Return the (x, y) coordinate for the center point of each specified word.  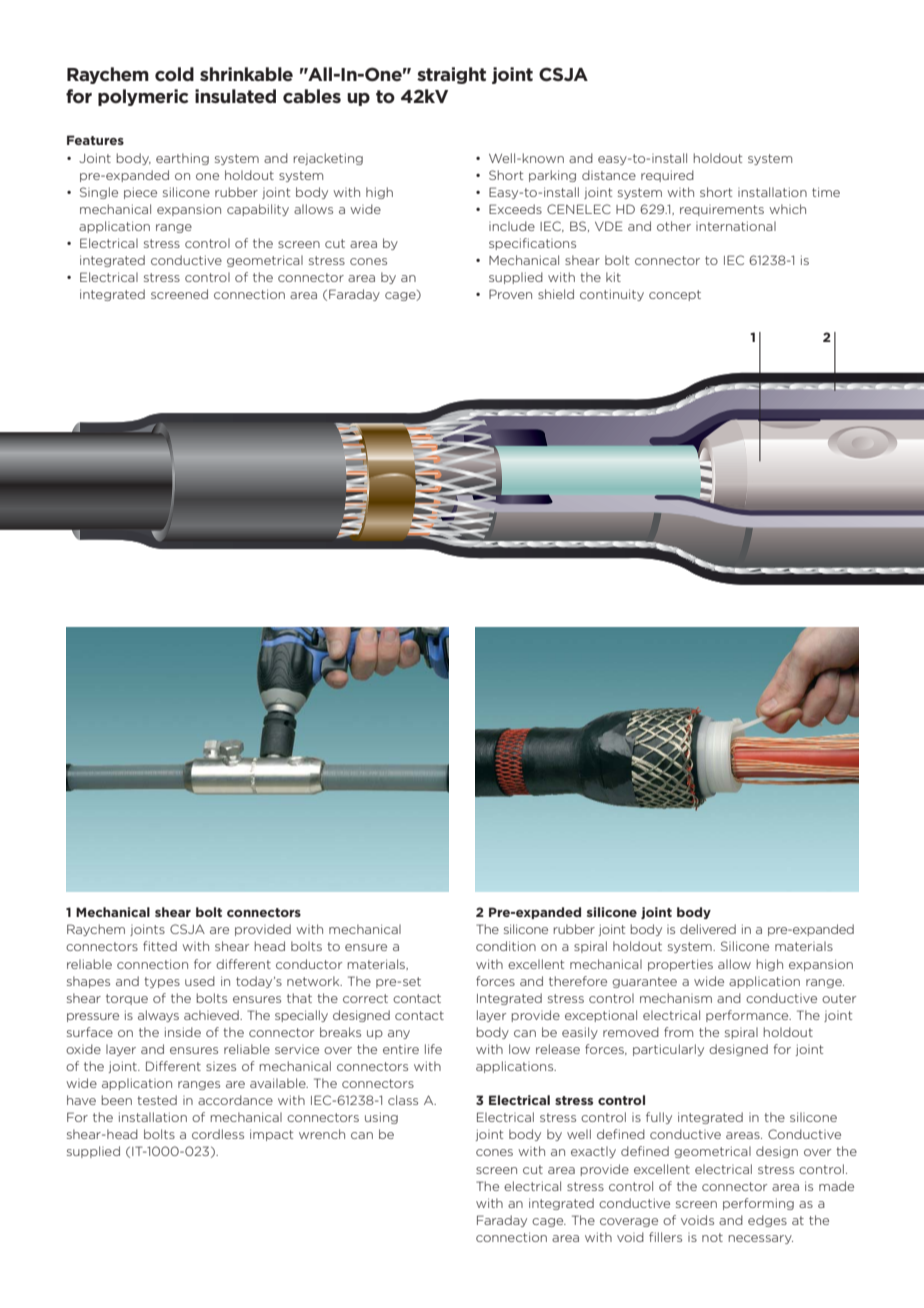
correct (365, 998)
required (667, 176)
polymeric (143, 97)
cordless (218, 1134)
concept (675, 295)
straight (451, 75)
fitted (160, 946)
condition (506, 946)
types (162, 982)
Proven (510, 294)
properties (680, 965)
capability (258, 210)
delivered (708, 929)
